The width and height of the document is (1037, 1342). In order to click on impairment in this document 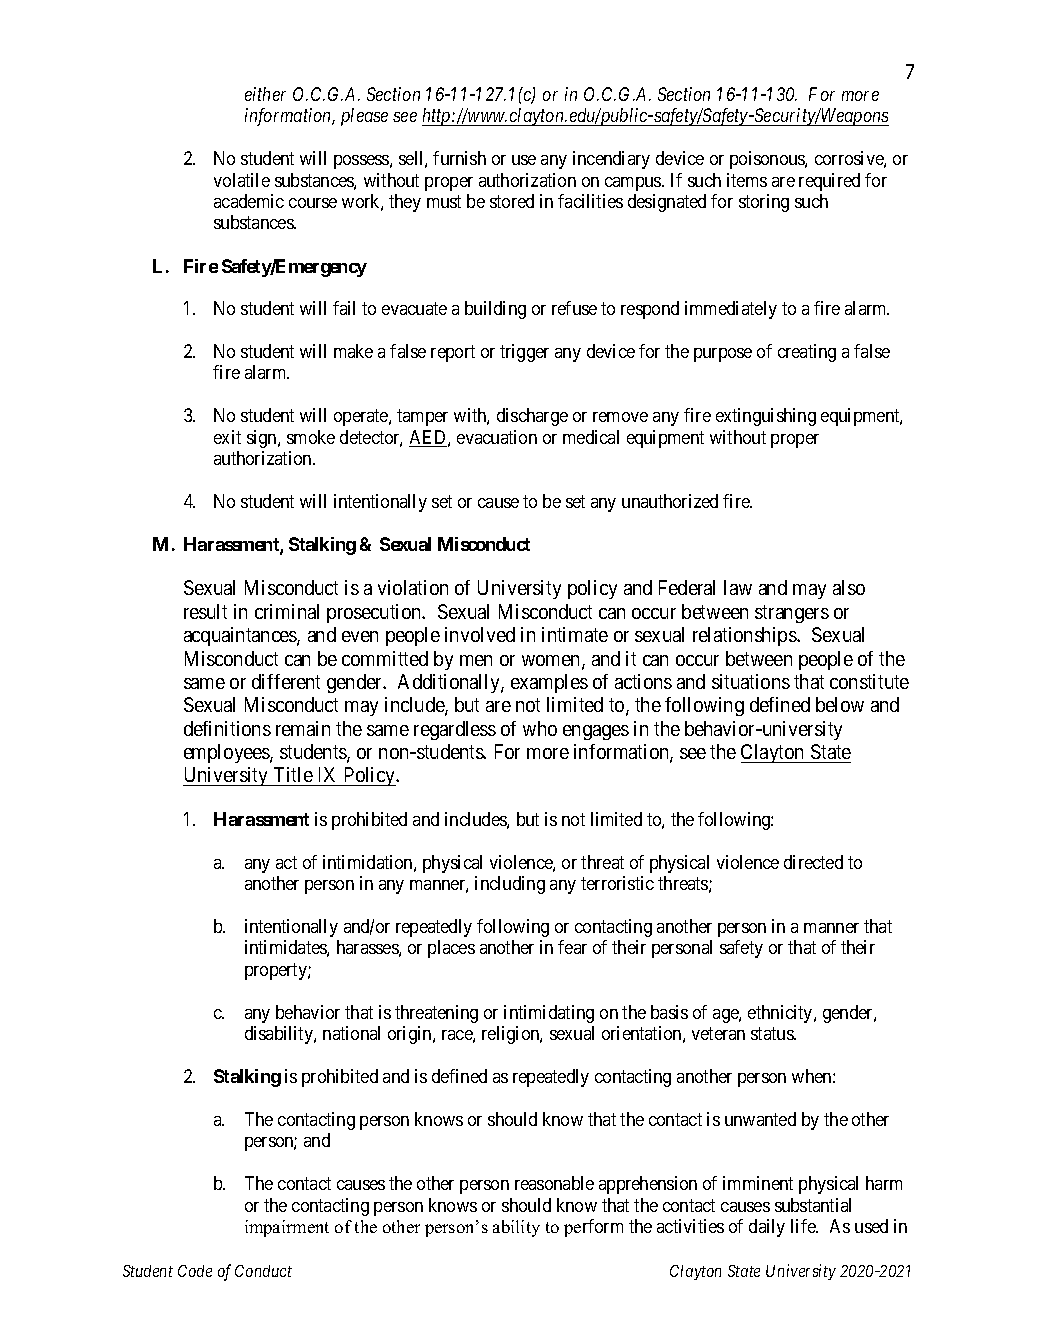, I will do `click(287, 1228)`.
